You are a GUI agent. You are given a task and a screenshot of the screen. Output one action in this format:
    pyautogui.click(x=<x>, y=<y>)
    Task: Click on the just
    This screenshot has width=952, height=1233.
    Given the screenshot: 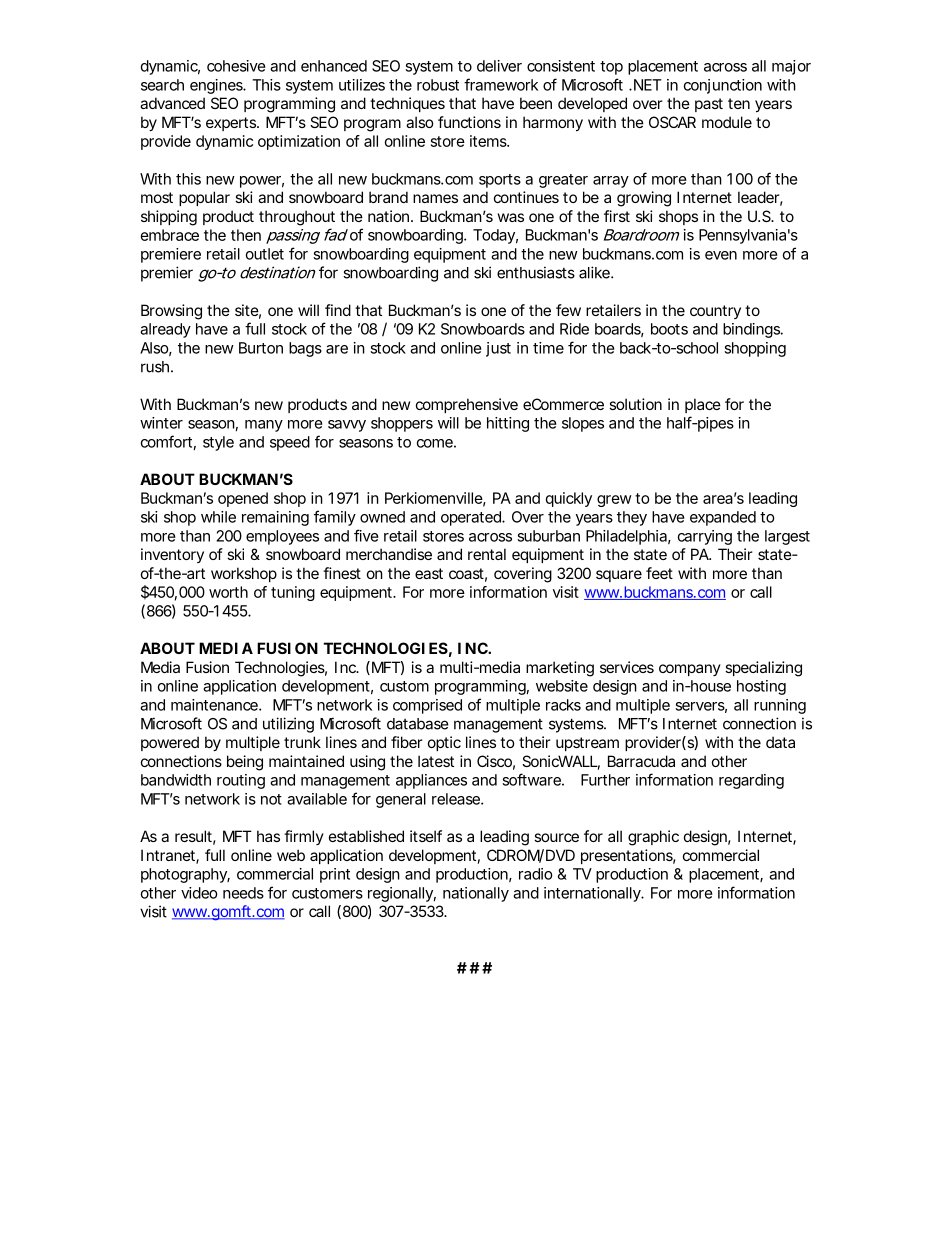 What is the action you would take?
    pyautogui.click(x=498, y=349)
